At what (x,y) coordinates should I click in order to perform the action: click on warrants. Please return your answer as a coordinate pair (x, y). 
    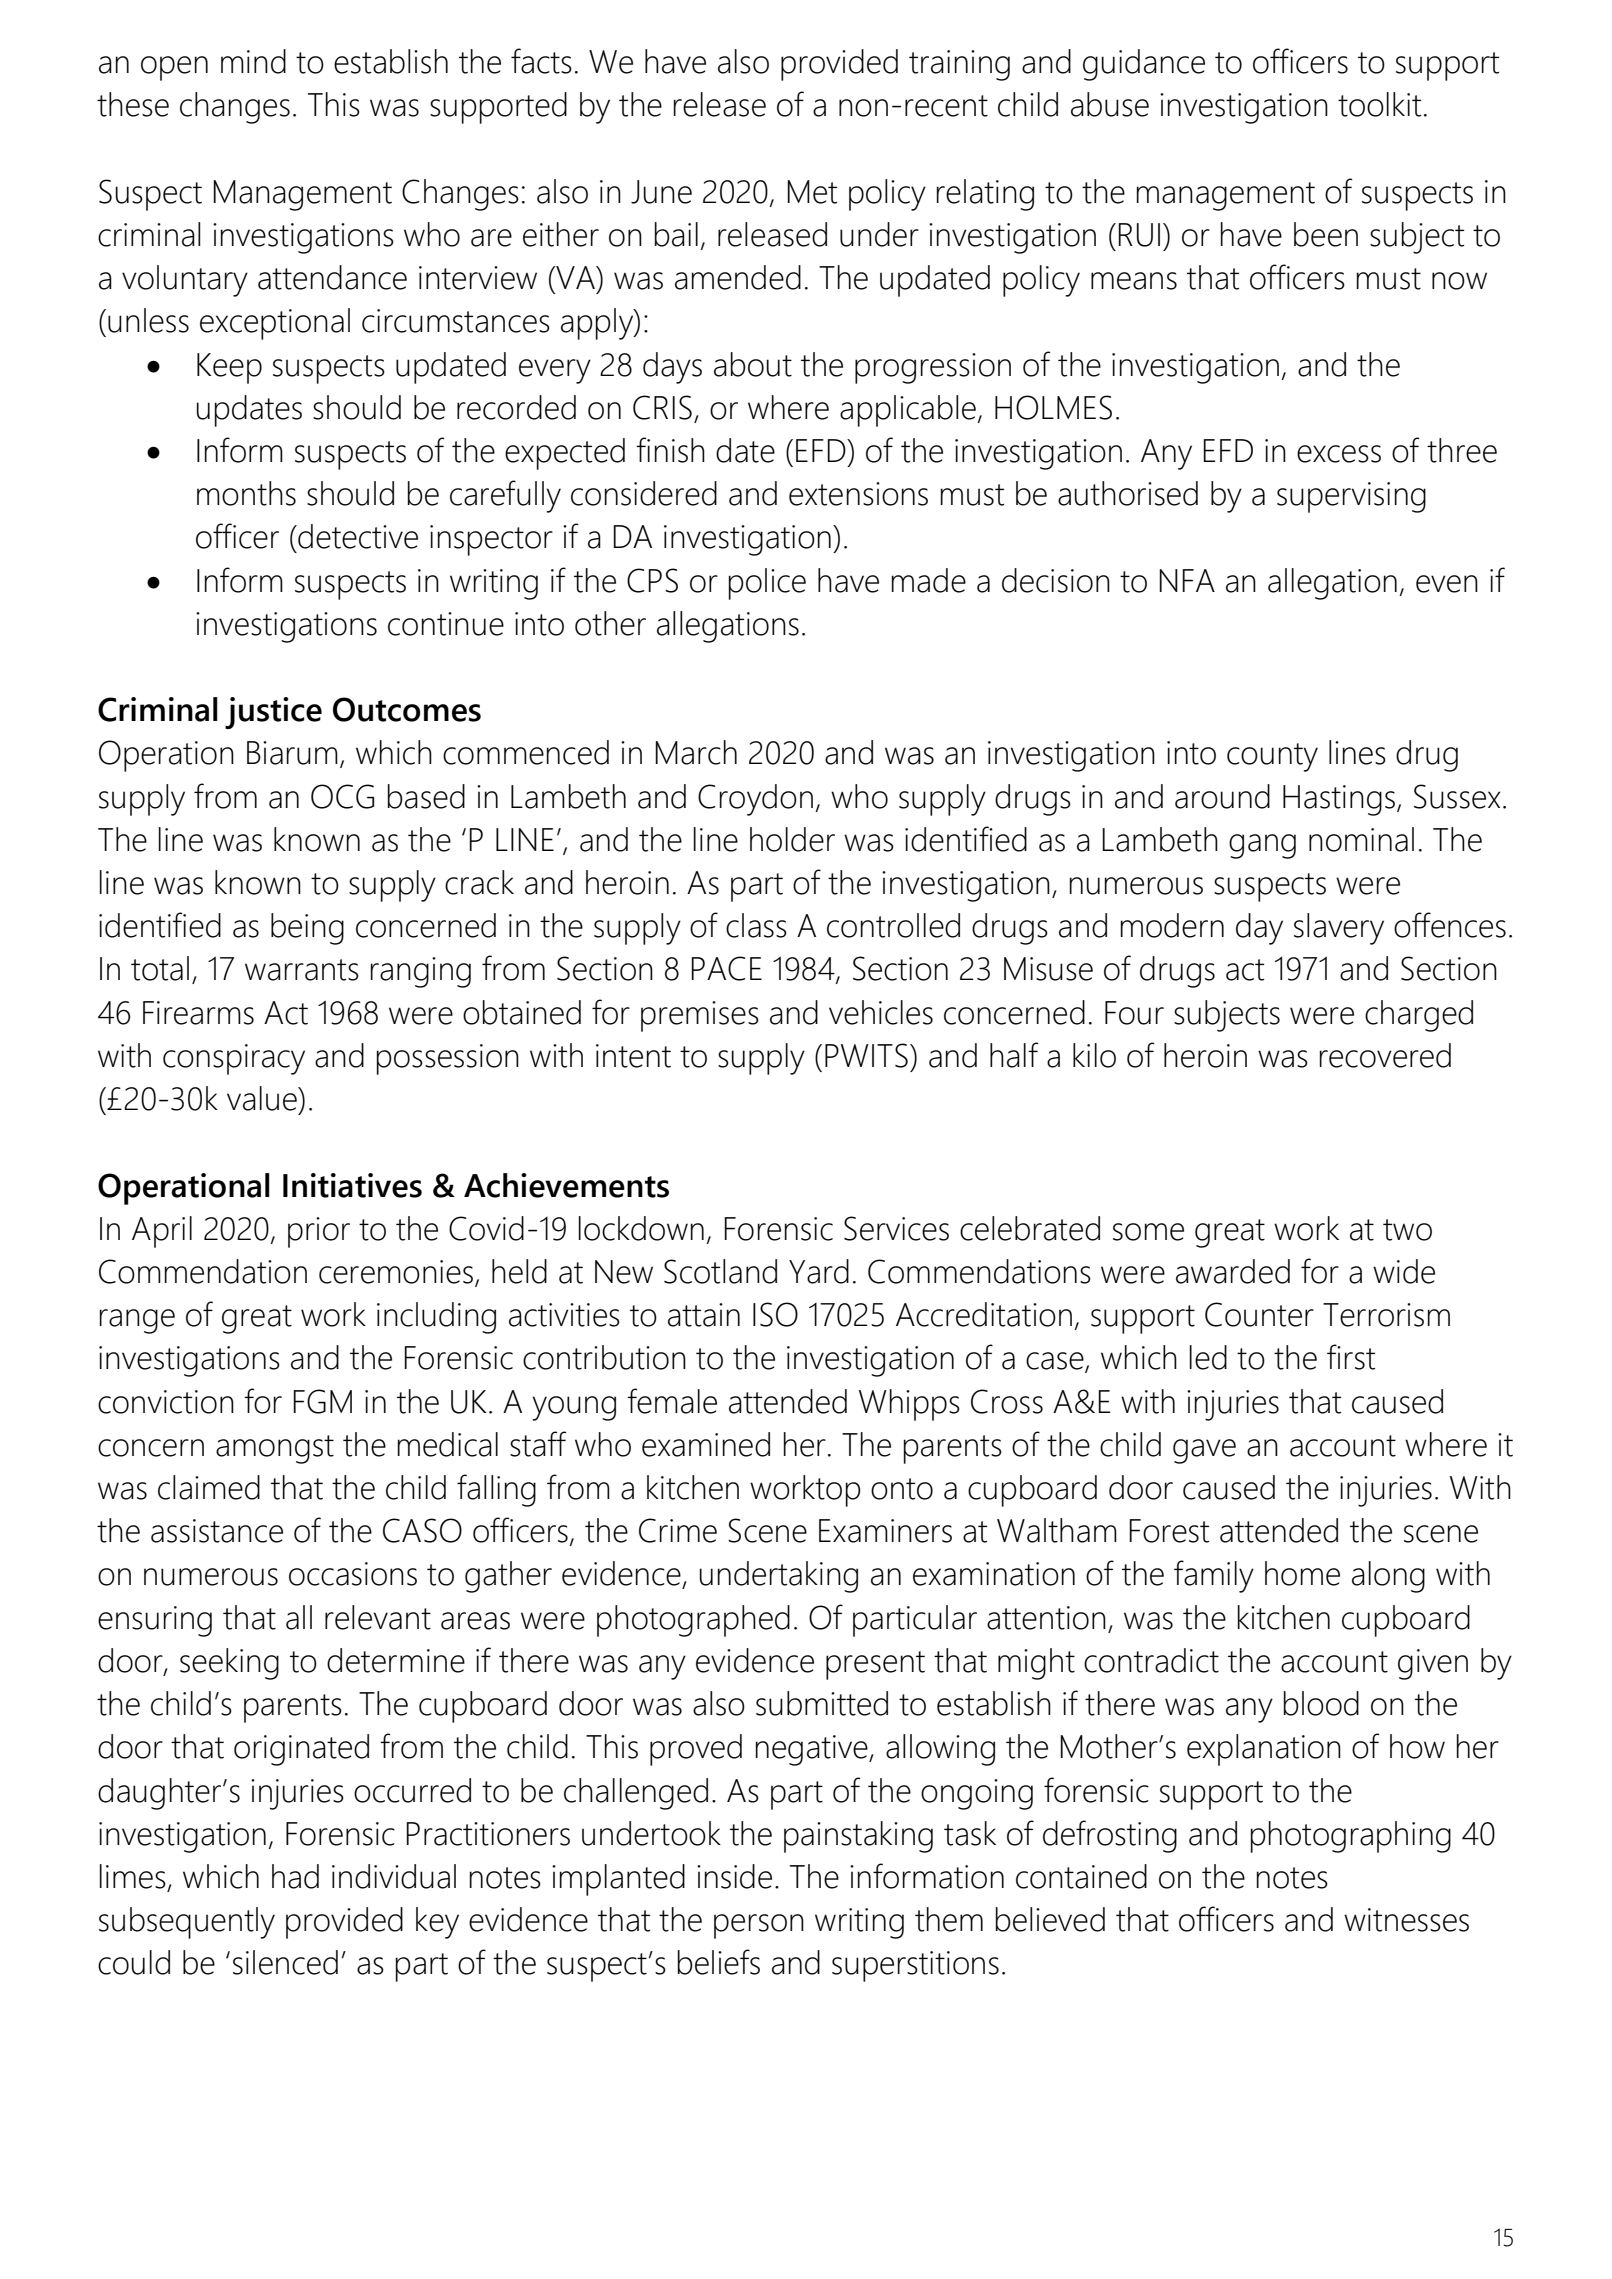
    Looking at the image, I should click on (302, 970).
